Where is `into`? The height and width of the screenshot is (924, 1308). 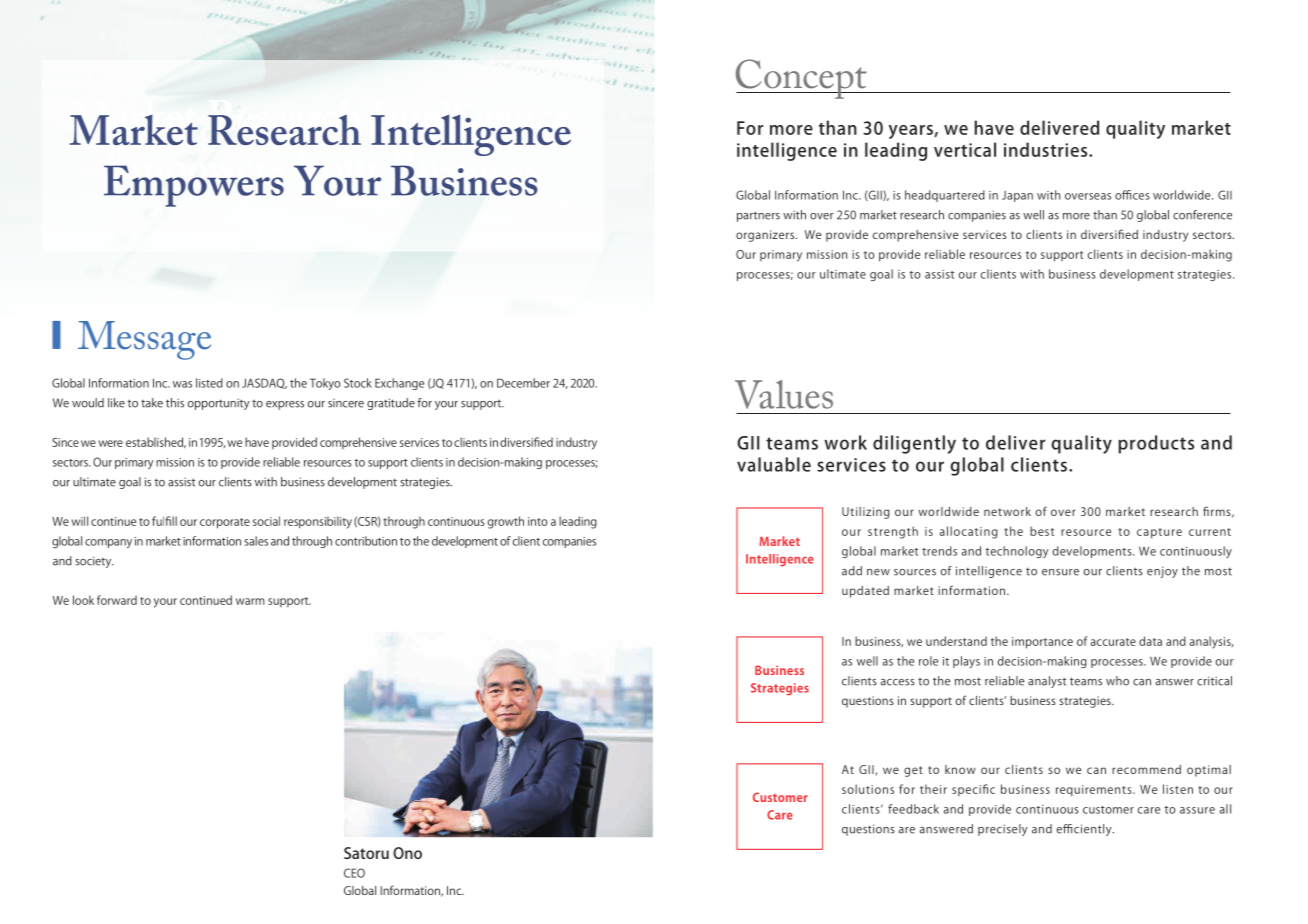 into is located at coordinates (538, 521).
